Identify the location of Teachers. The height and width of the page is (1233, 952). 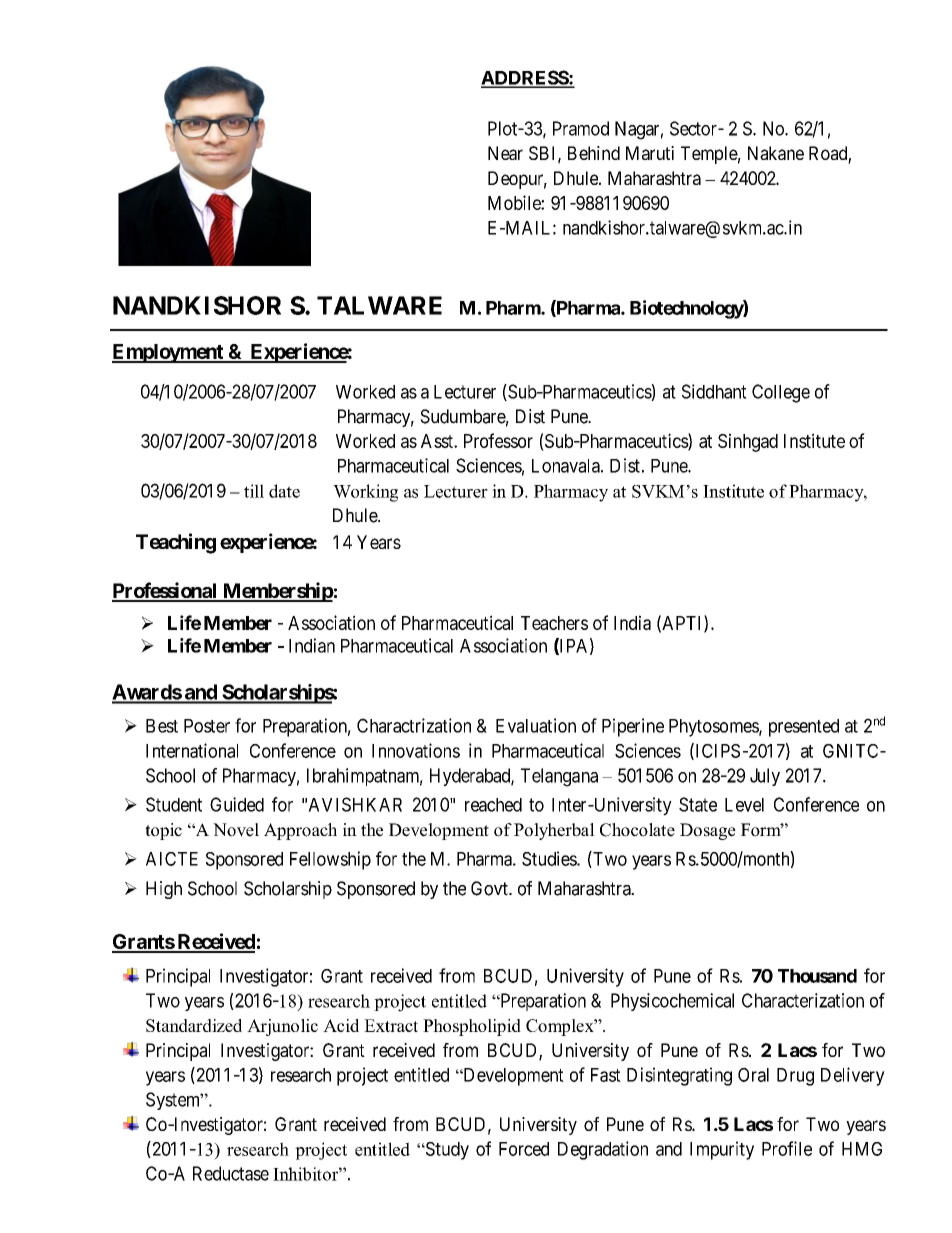
(554, 623).
